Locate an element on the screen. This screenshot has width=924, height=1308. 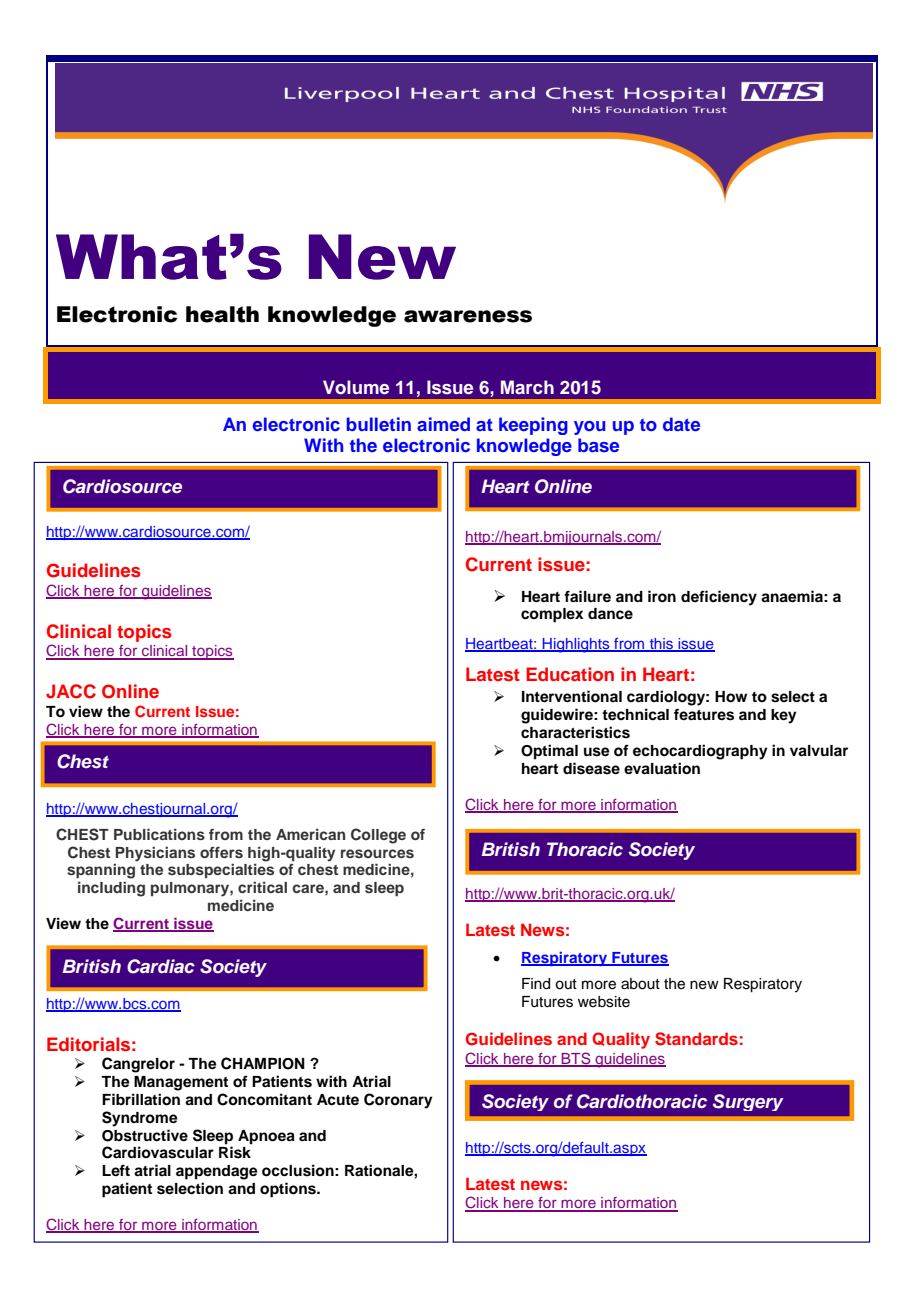
echocardiography is located at coordinates (700, 752).
